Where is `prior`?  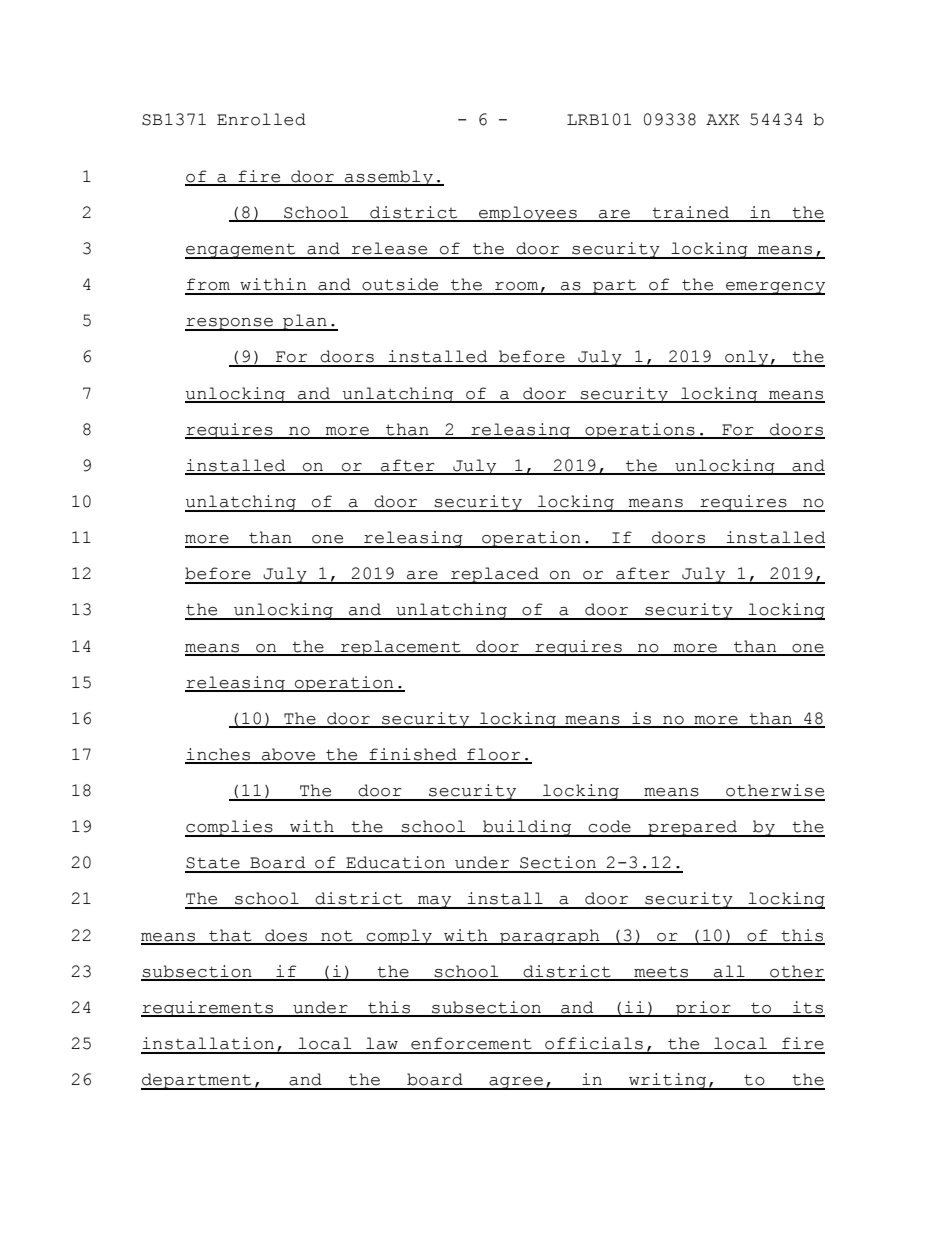
prior is located at coordinates (703, 1009).
